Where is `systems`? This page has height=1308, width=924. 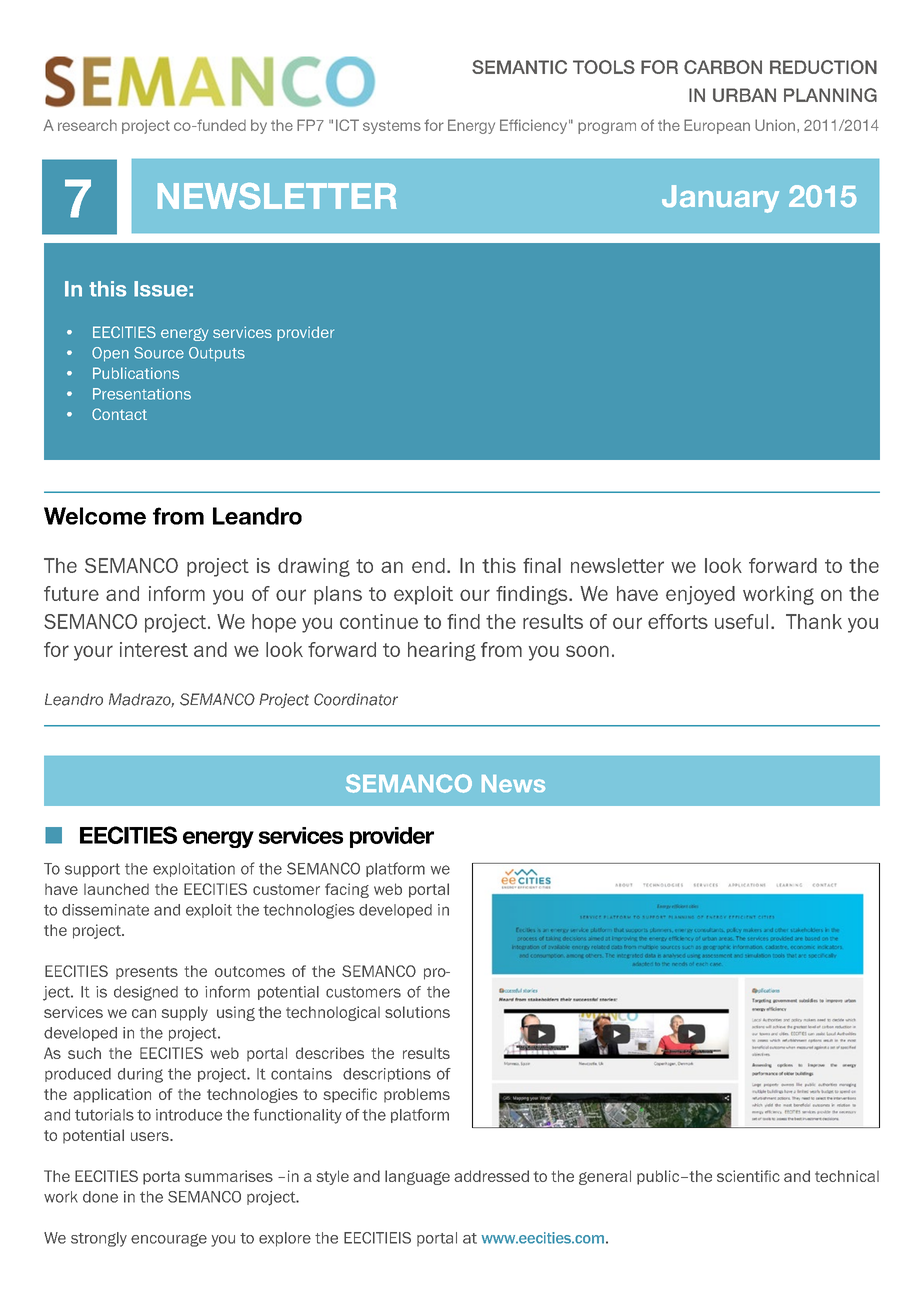 systems is located at coordinates (392, 127).
